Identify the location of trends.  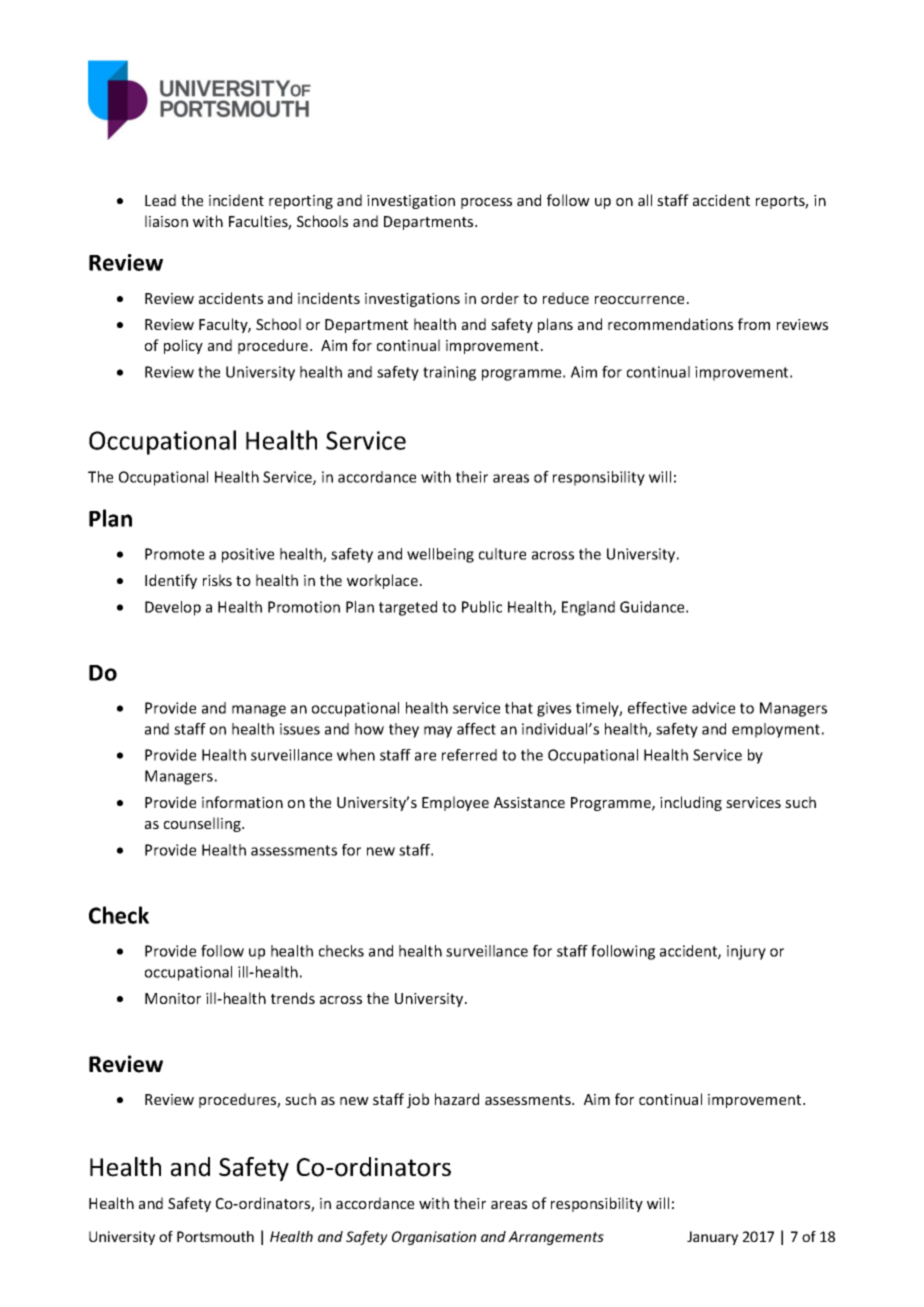
(293, 998).
